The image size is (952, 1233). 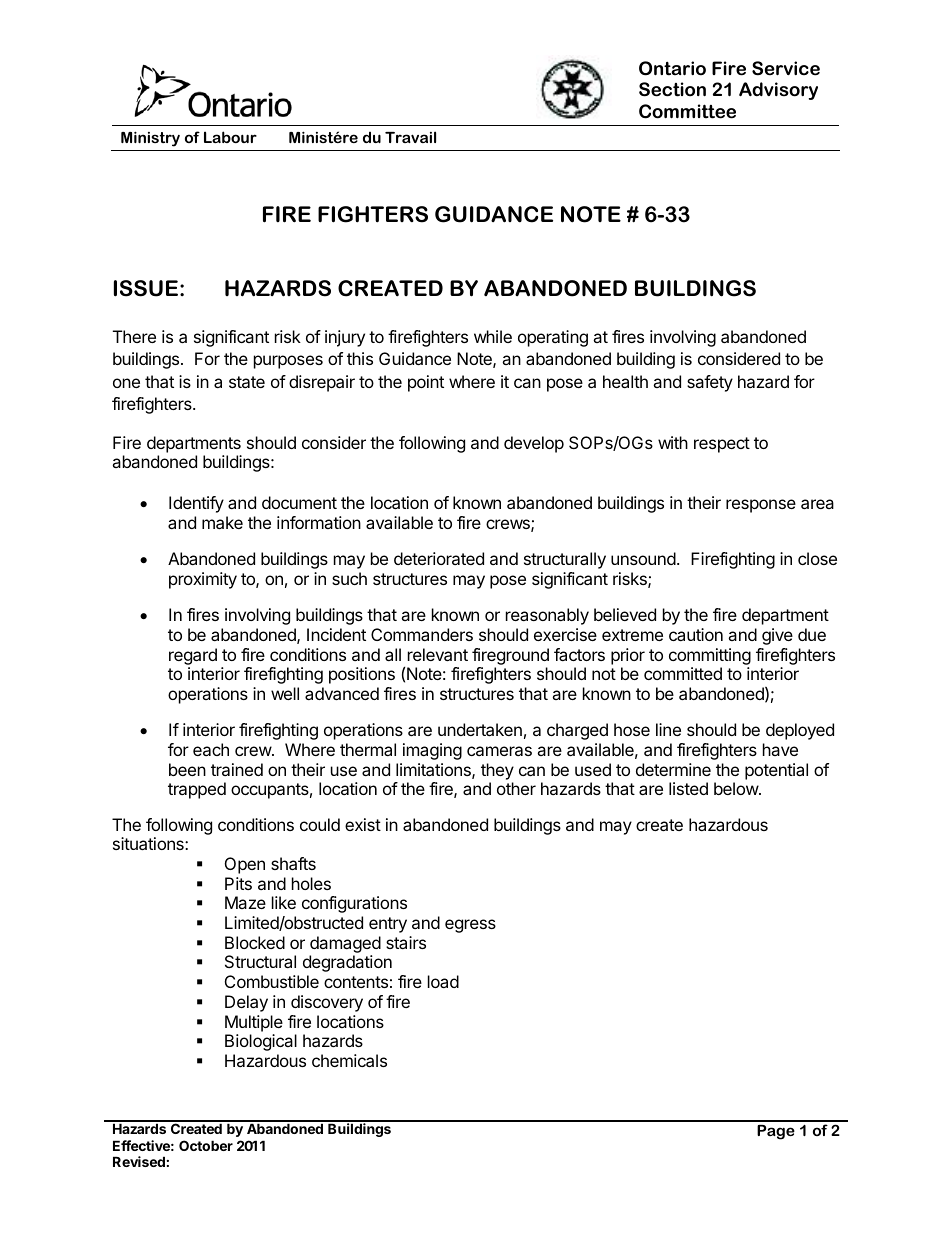 What do you see at coordinates (197, 790) in the screenshot?
I see `trapped` at bounding box center [197, 790].
